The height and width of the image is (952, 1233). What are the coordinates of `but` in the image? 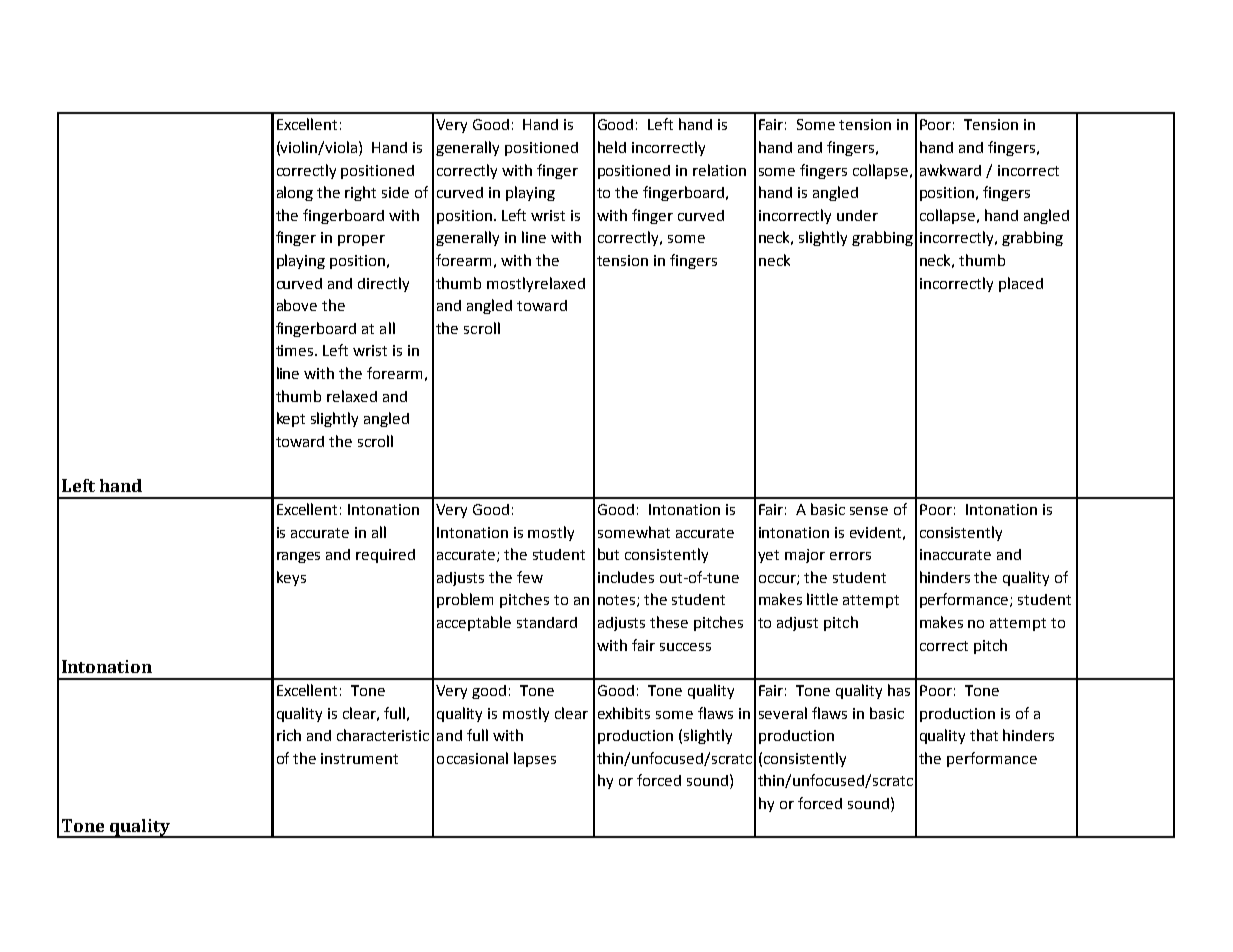 It's located at (608, 554).
